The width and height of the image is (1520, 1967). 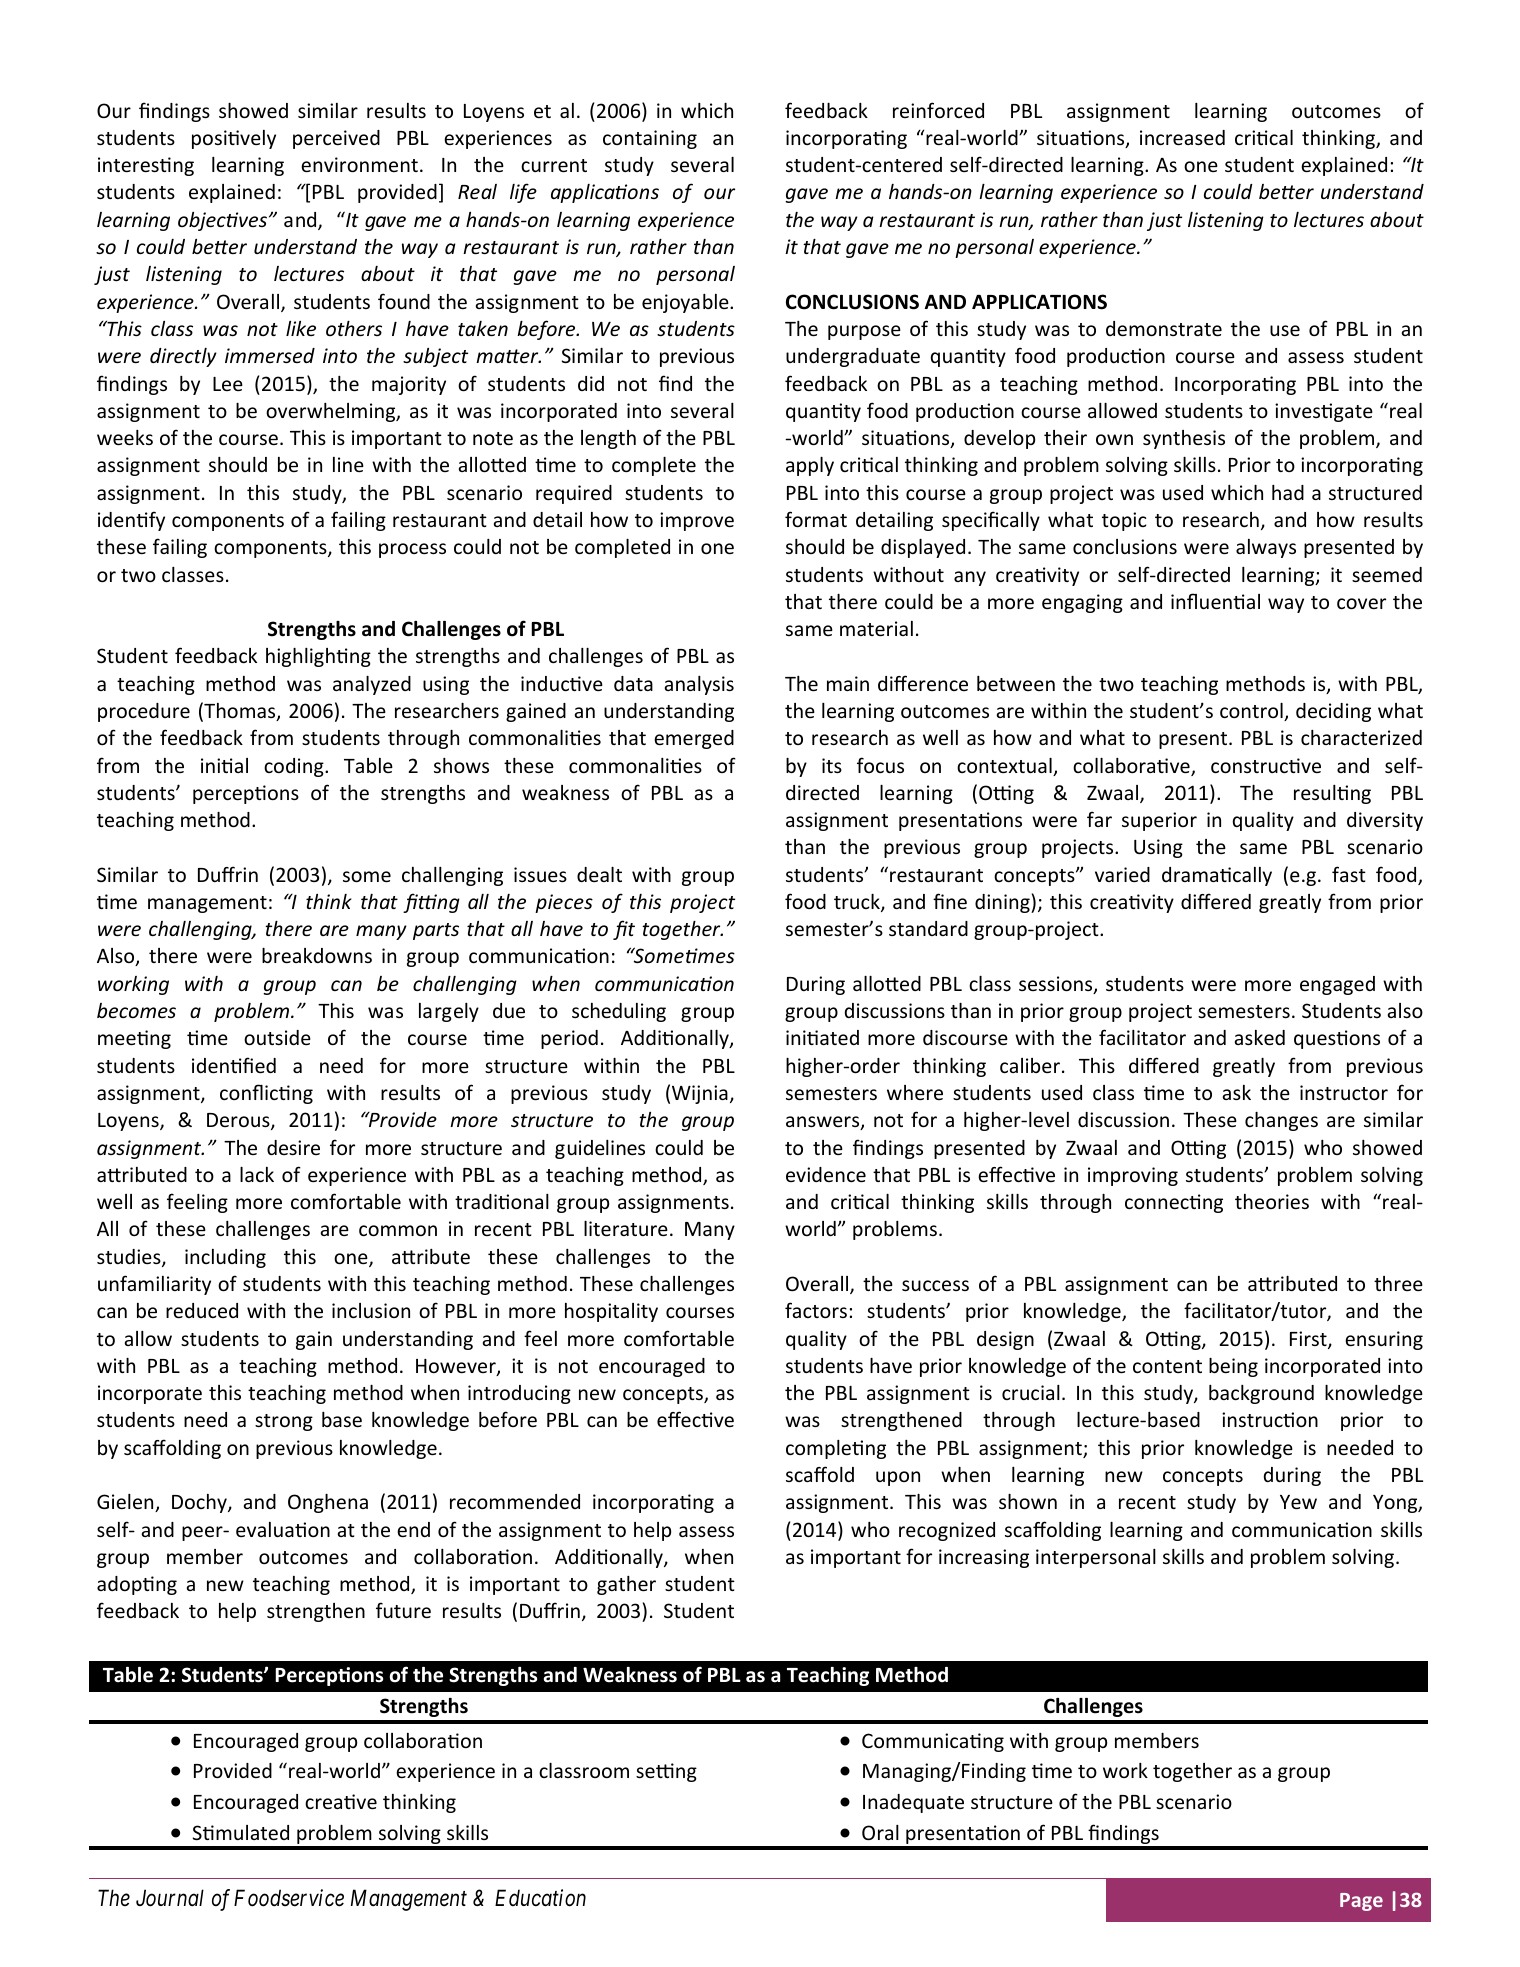 I want to click on demonstrate, so click(x=1164, y=328).
